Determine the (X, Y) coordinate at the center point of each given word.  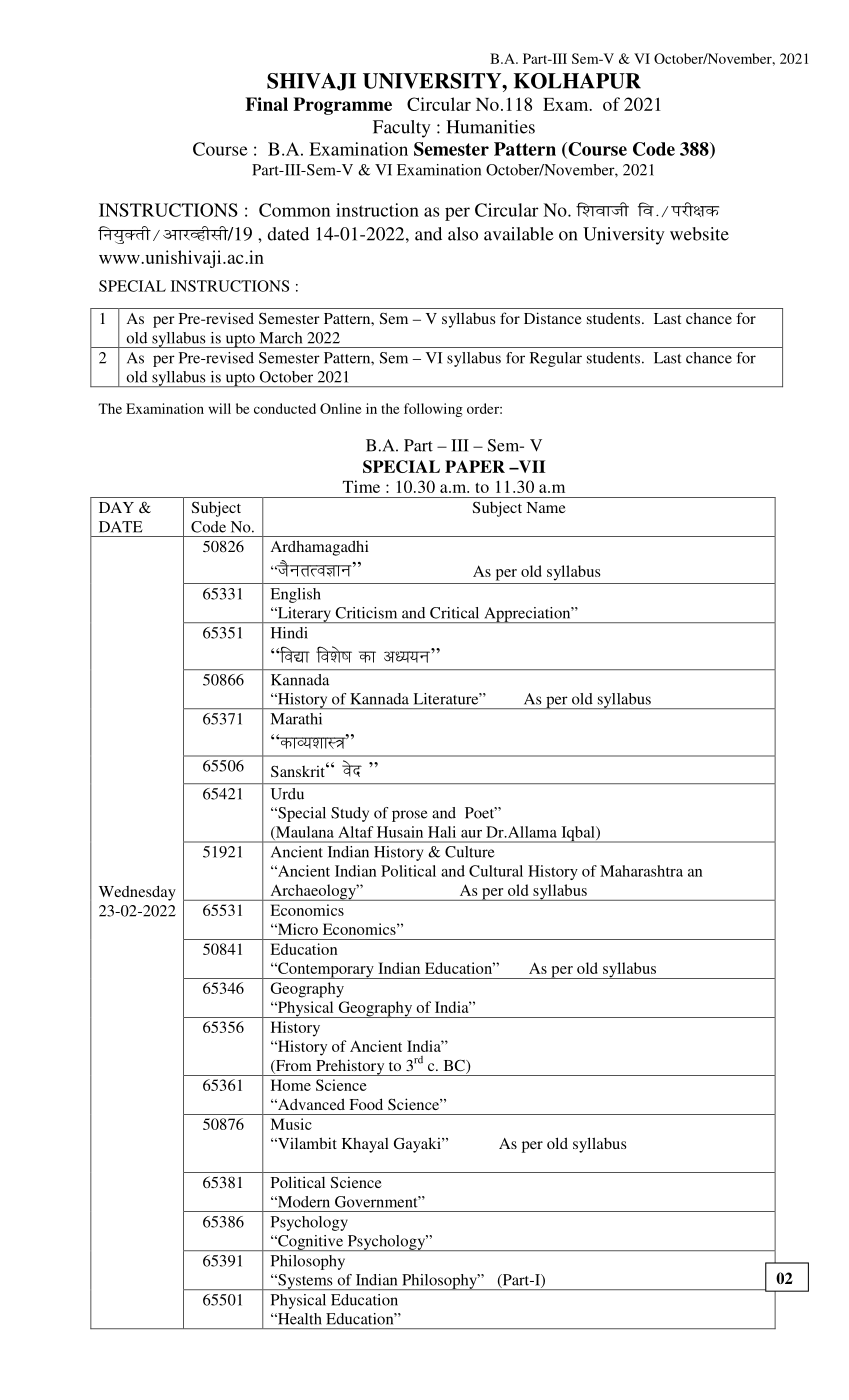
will (219, 408)
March (281, 338)
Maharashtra (641, 871)
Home (291, 1085)
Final (266, 104)
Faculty (402, 129)
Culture (469, 852)
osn (352, 768)
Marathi (296, 719)
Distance (553, 318)
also (463, 234)
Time (361, 486)
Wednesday (137, 893)
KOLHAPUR (577, 81)
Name (546, 507)
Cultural (496, 871)
